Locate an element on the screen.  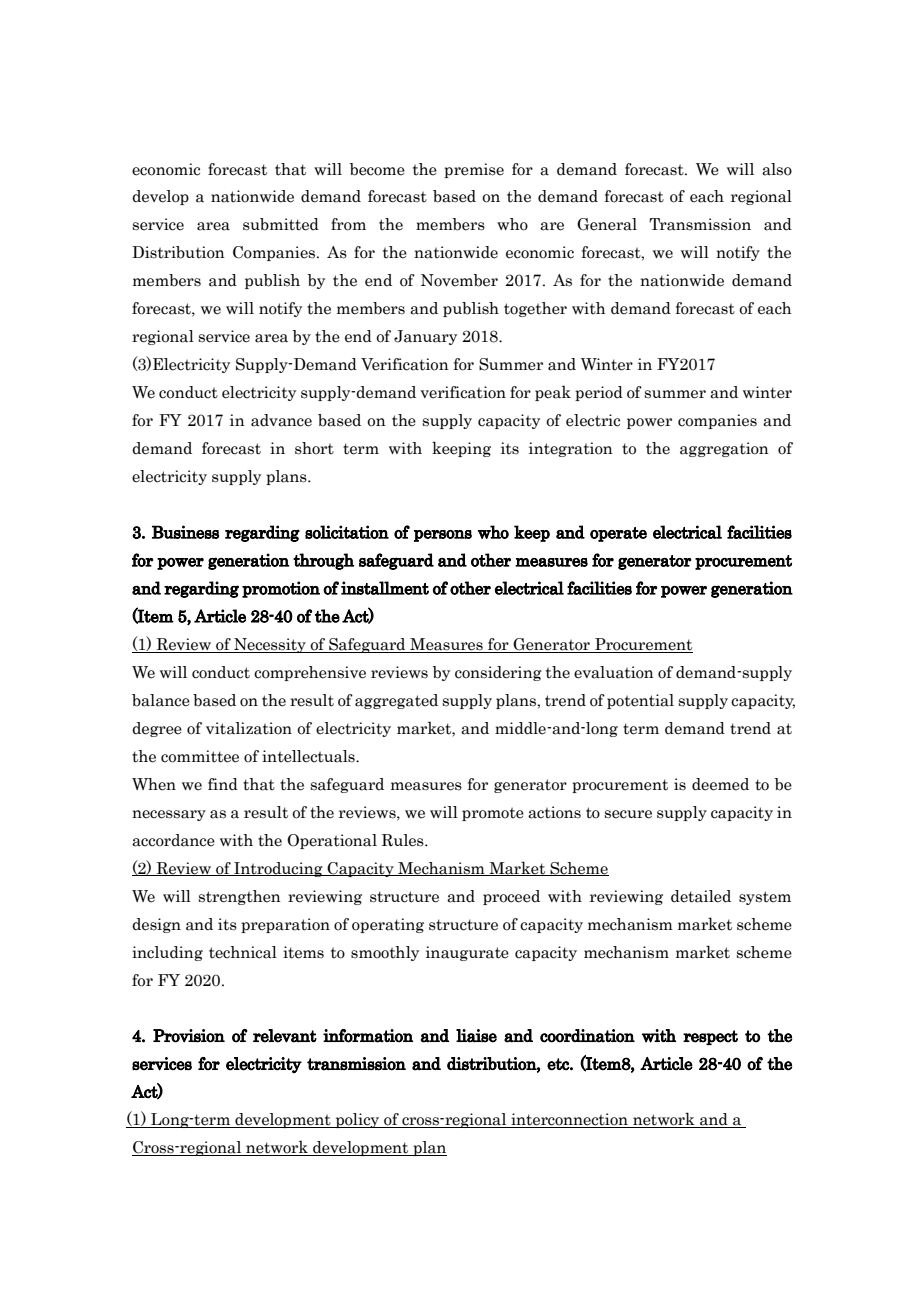
submitted is located at coordinates (281, 224).
